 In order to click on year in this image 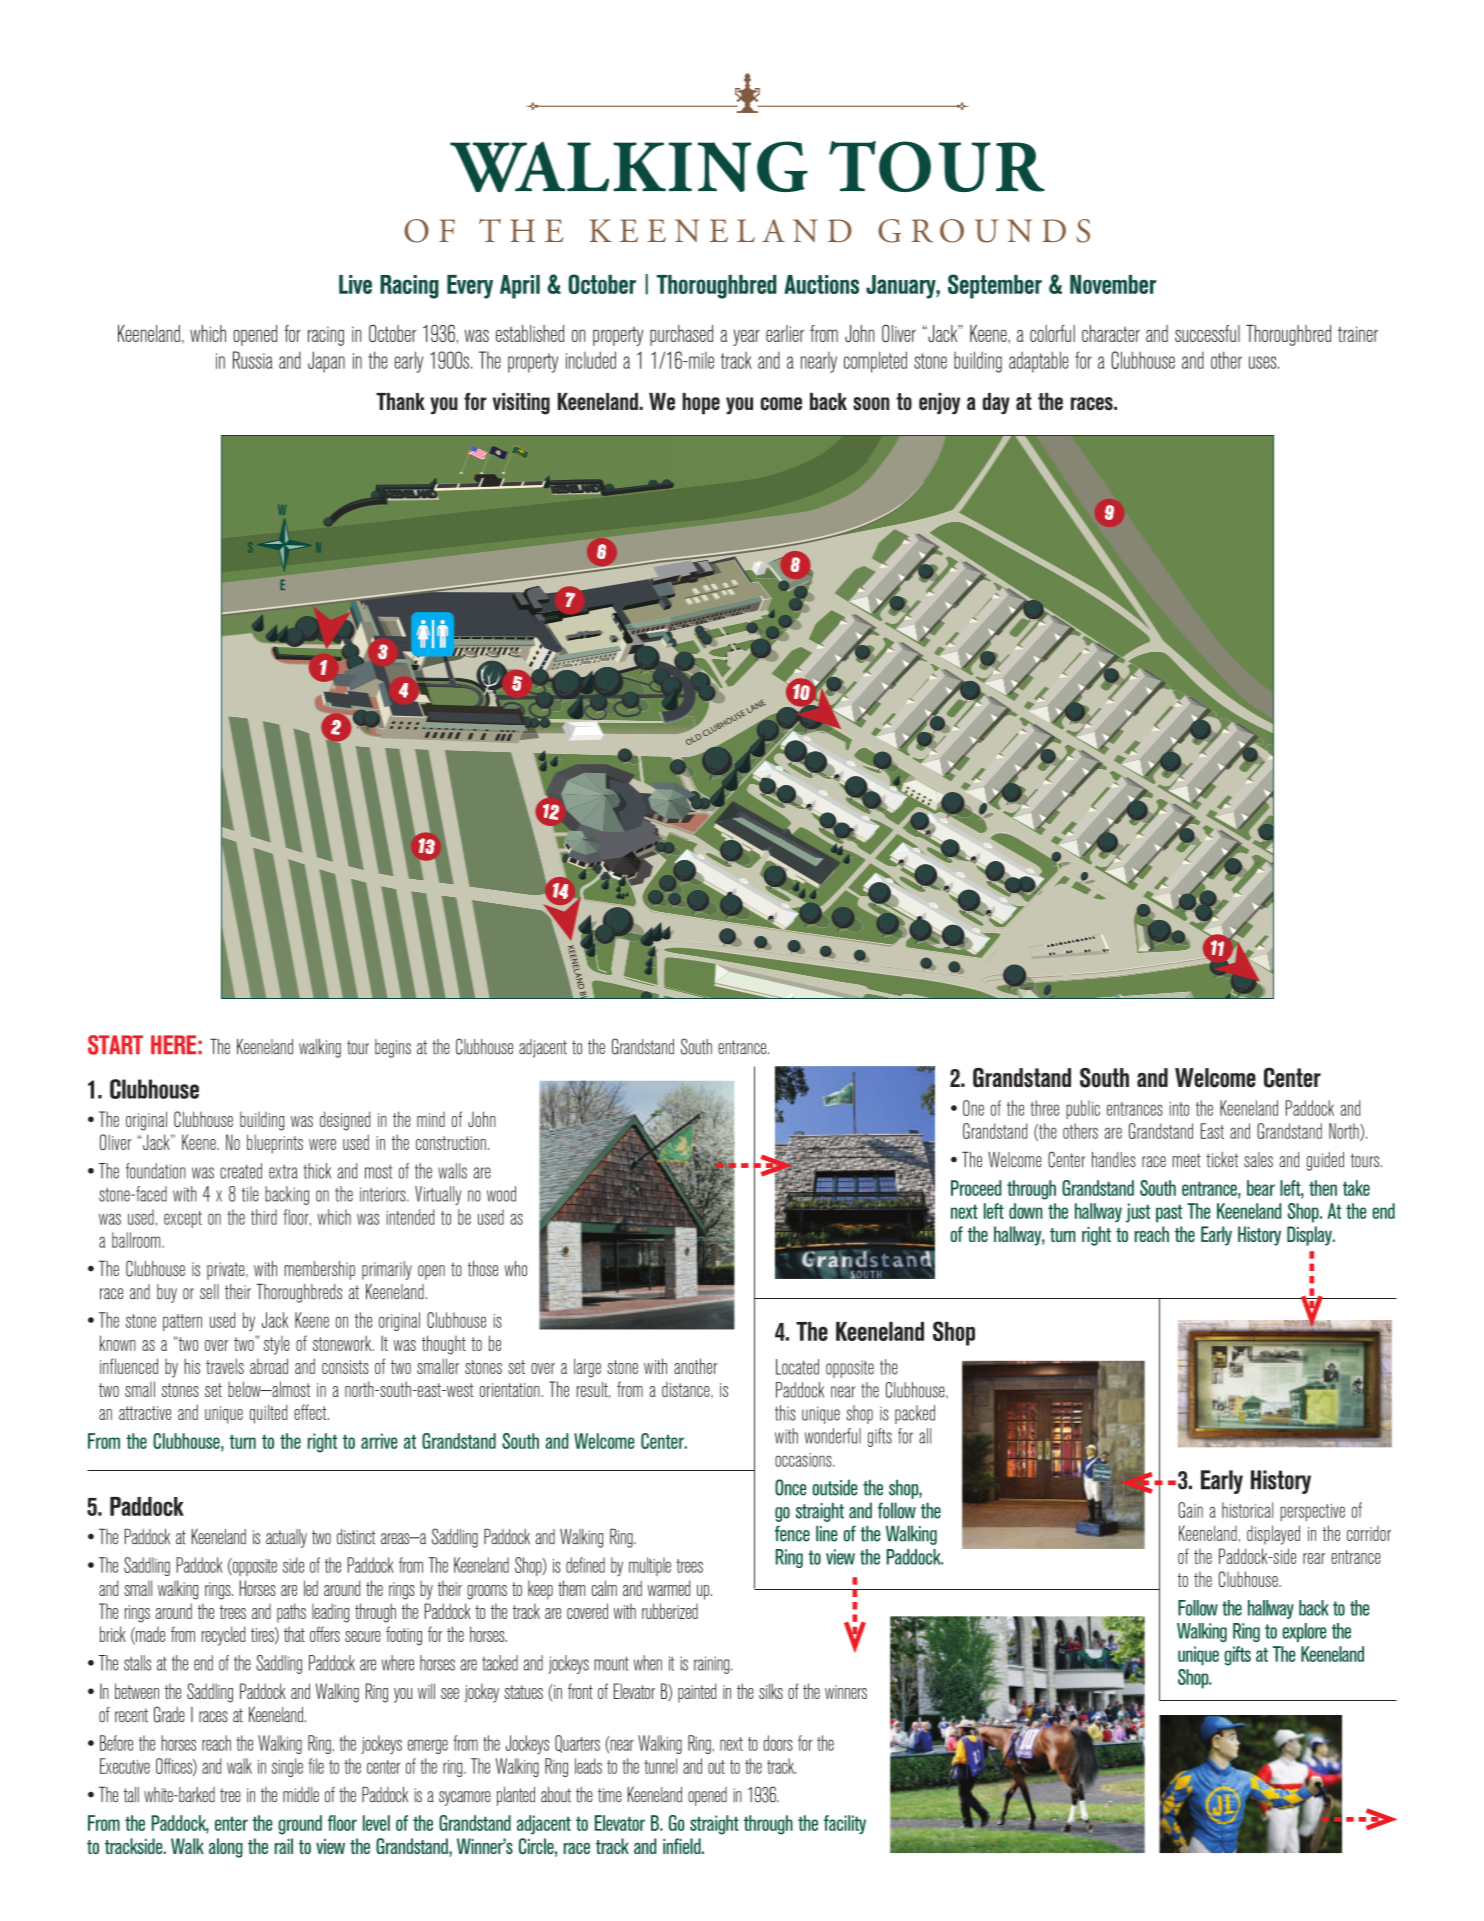, I will do `click(746, 337)`.
